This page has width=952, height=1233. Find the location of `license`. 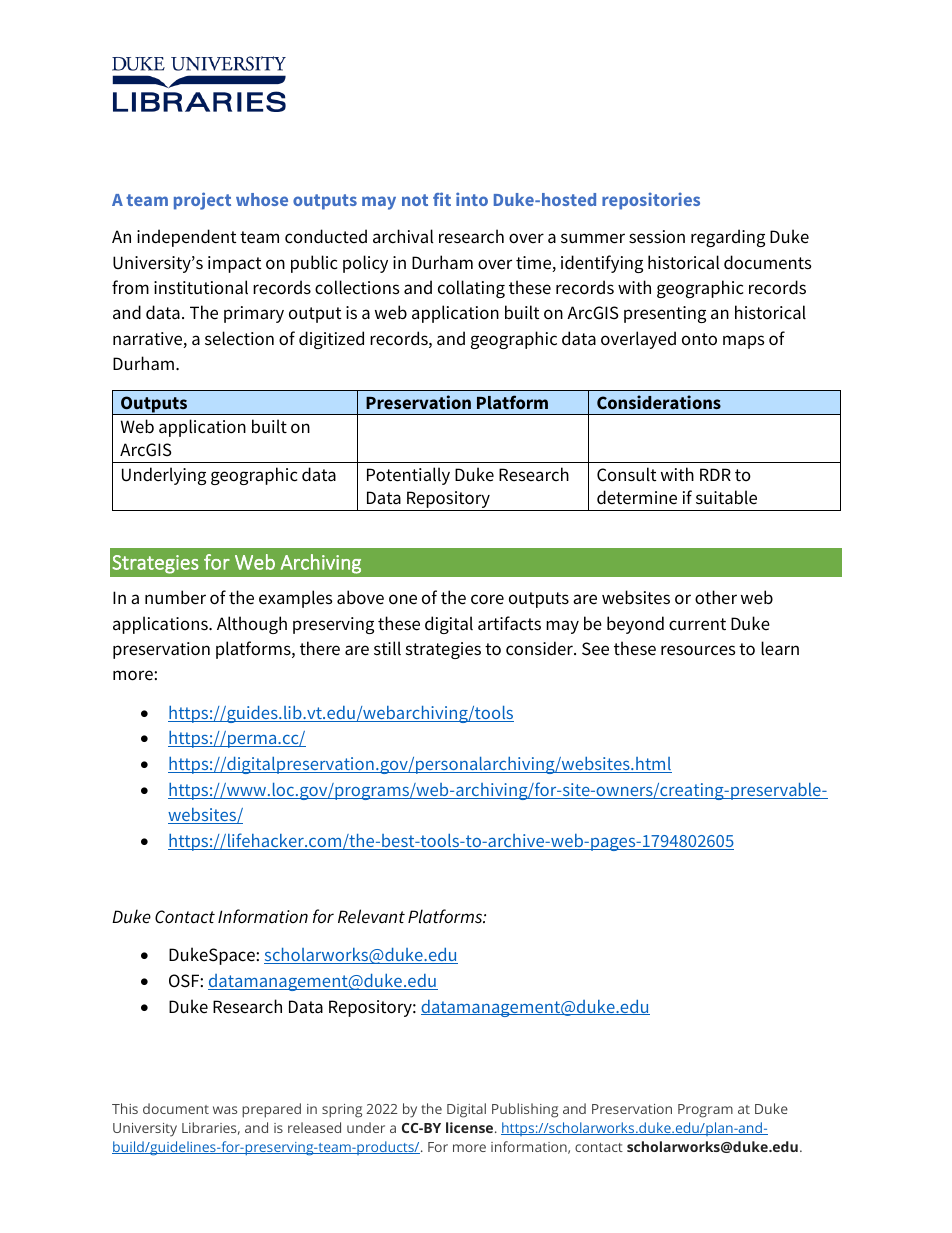

license is located at coordinates (471, 1127).
